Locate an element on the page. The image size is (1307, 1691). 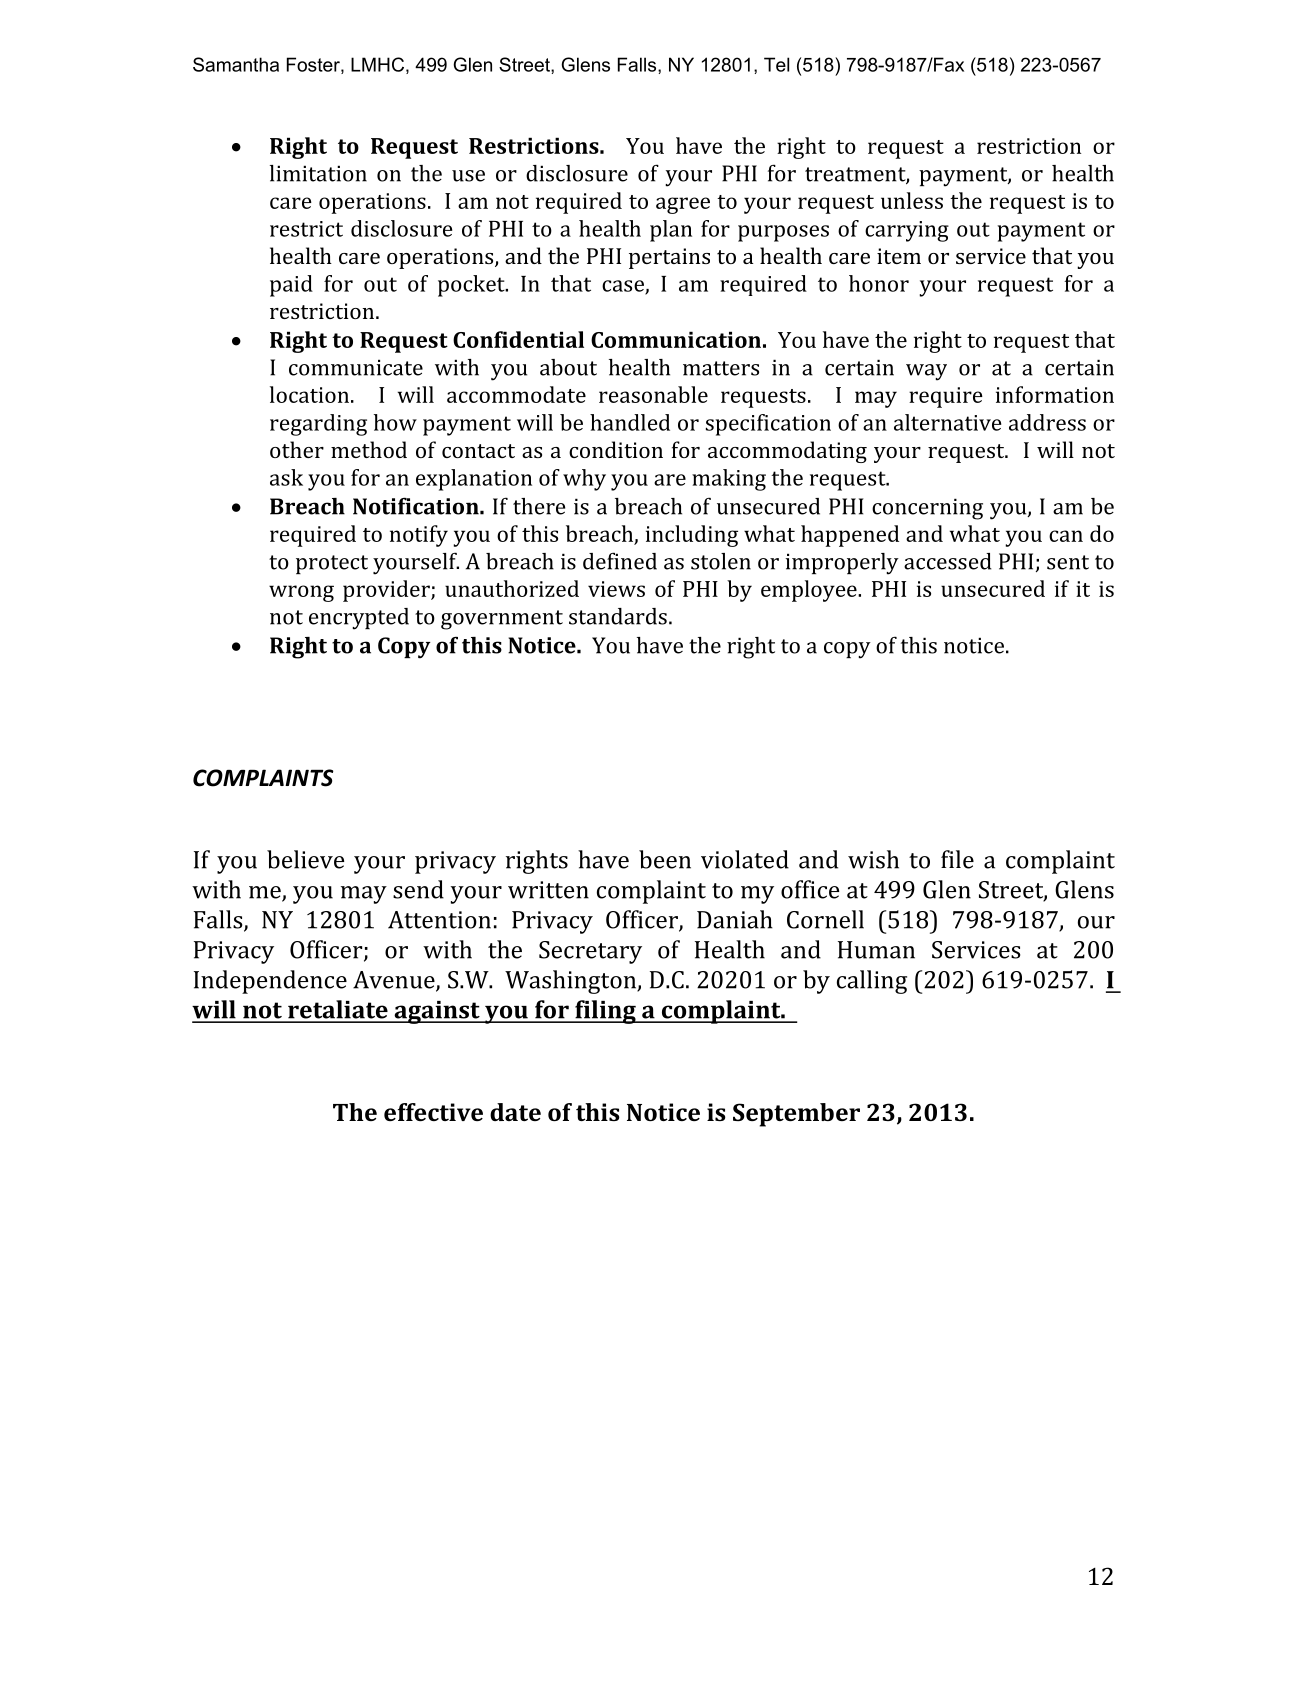
unless is located at coordinates (912, 200).
